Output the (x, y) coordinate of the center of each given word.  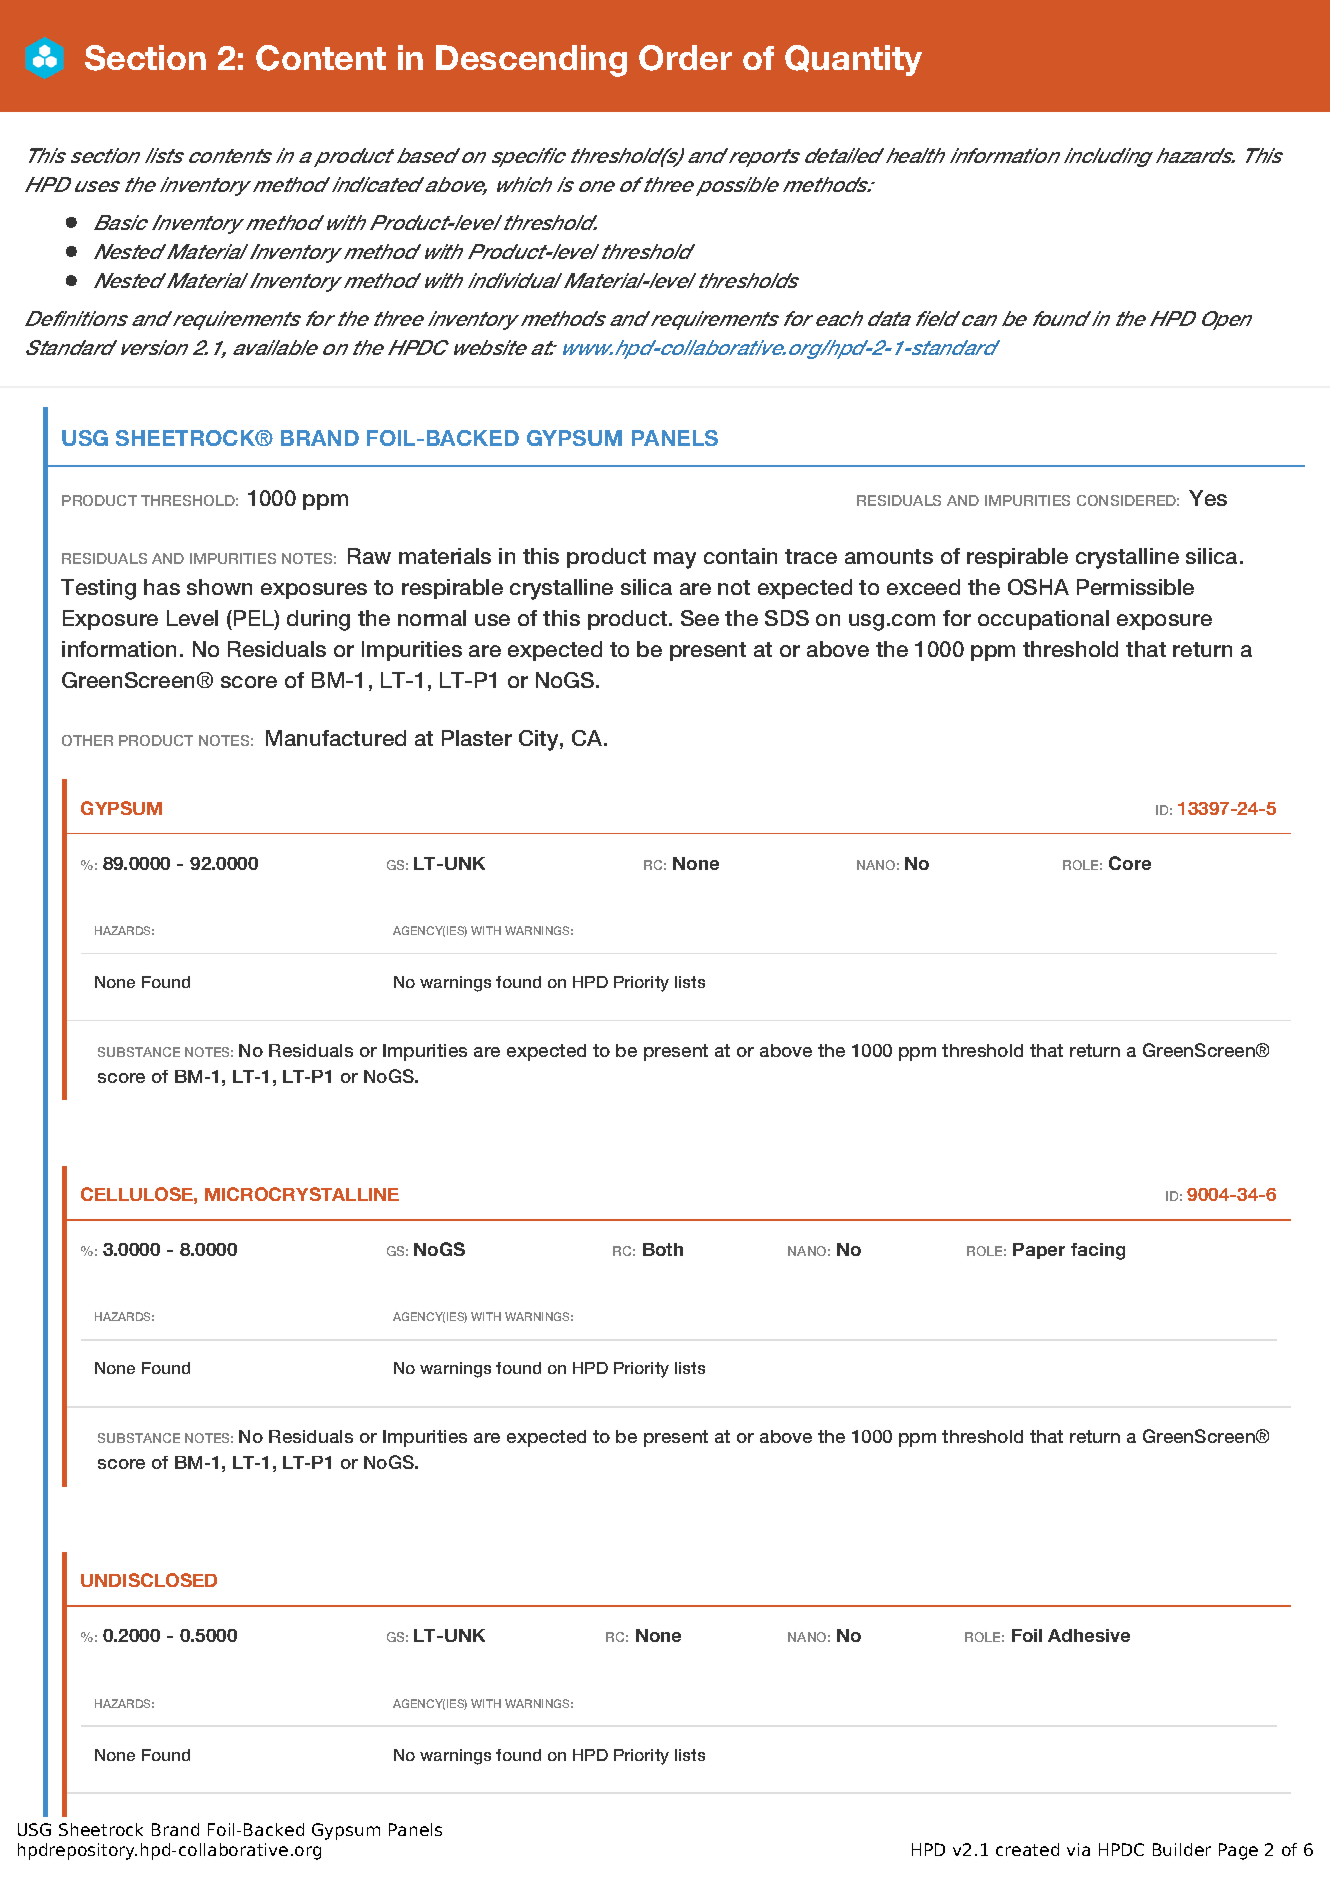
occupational (1043, 620)
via (1078, 1849)
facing (1098, 1251)
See (700, 618)
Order (685, 58)
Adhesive (1089, 1635)
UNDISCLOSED (149, 1580)
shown (219, 587)
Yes (1208, 498)
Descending (531, 61)
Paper (1039, 1251)
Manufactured (336, 738)
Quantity (853, 60)
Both (663, 1249)
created (1027, 1849)
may (675, 560)
